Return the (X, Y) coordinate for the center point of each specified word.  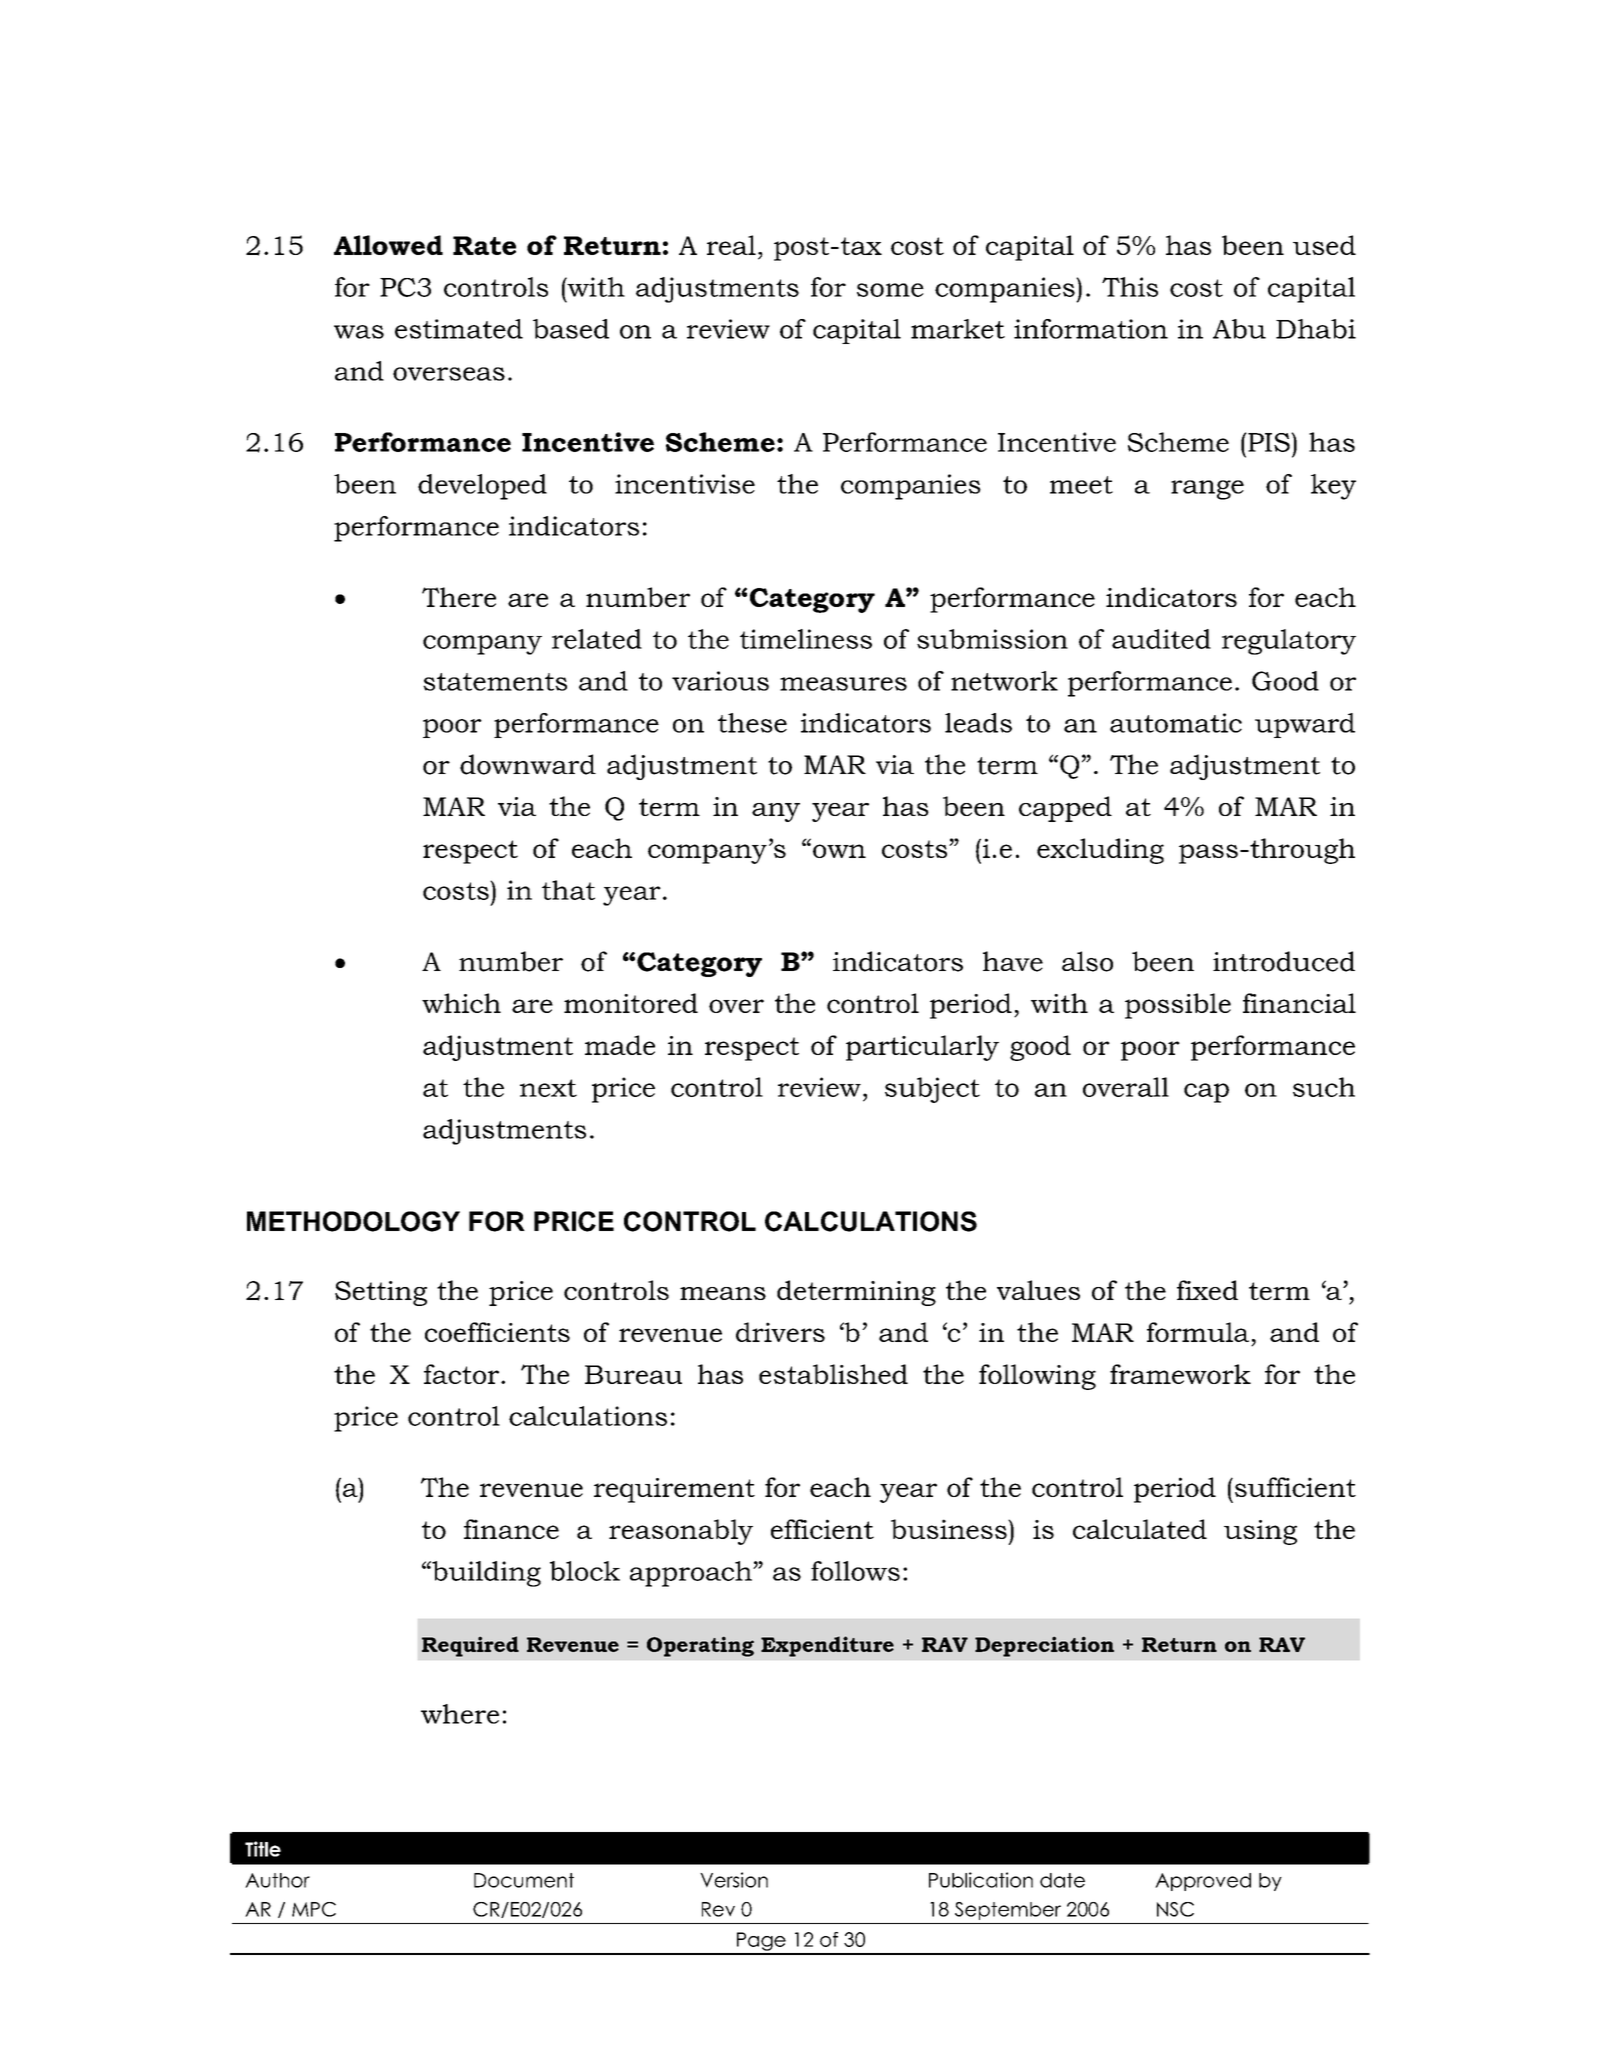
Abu (1239, 329)
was (359, 332)
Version (734, 1880)
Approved (1203, 1882)
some (890, 290)
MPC (314, 1909)
